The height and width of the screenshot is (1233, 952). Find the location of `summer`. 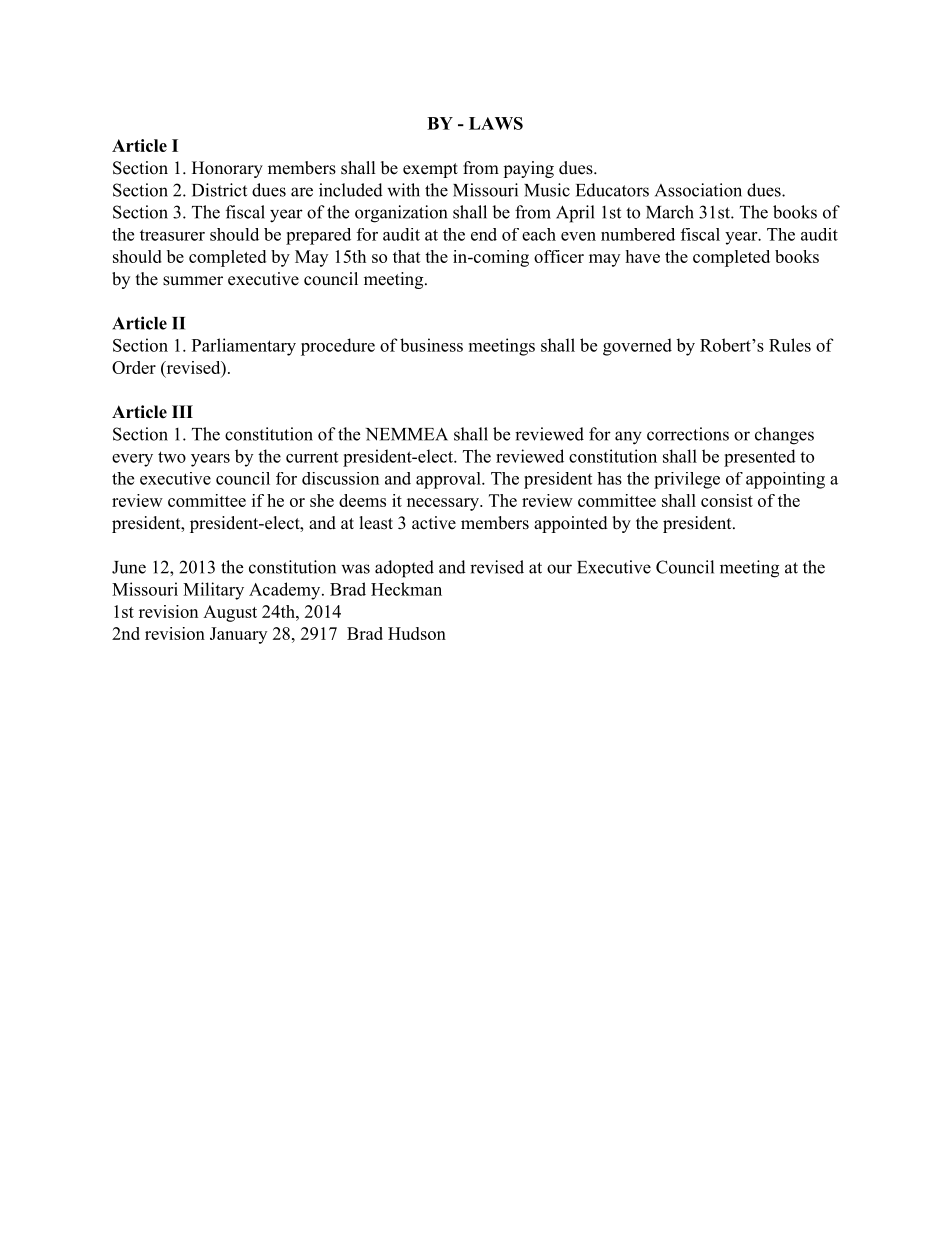

summer is located at coordinates (193, 281).
